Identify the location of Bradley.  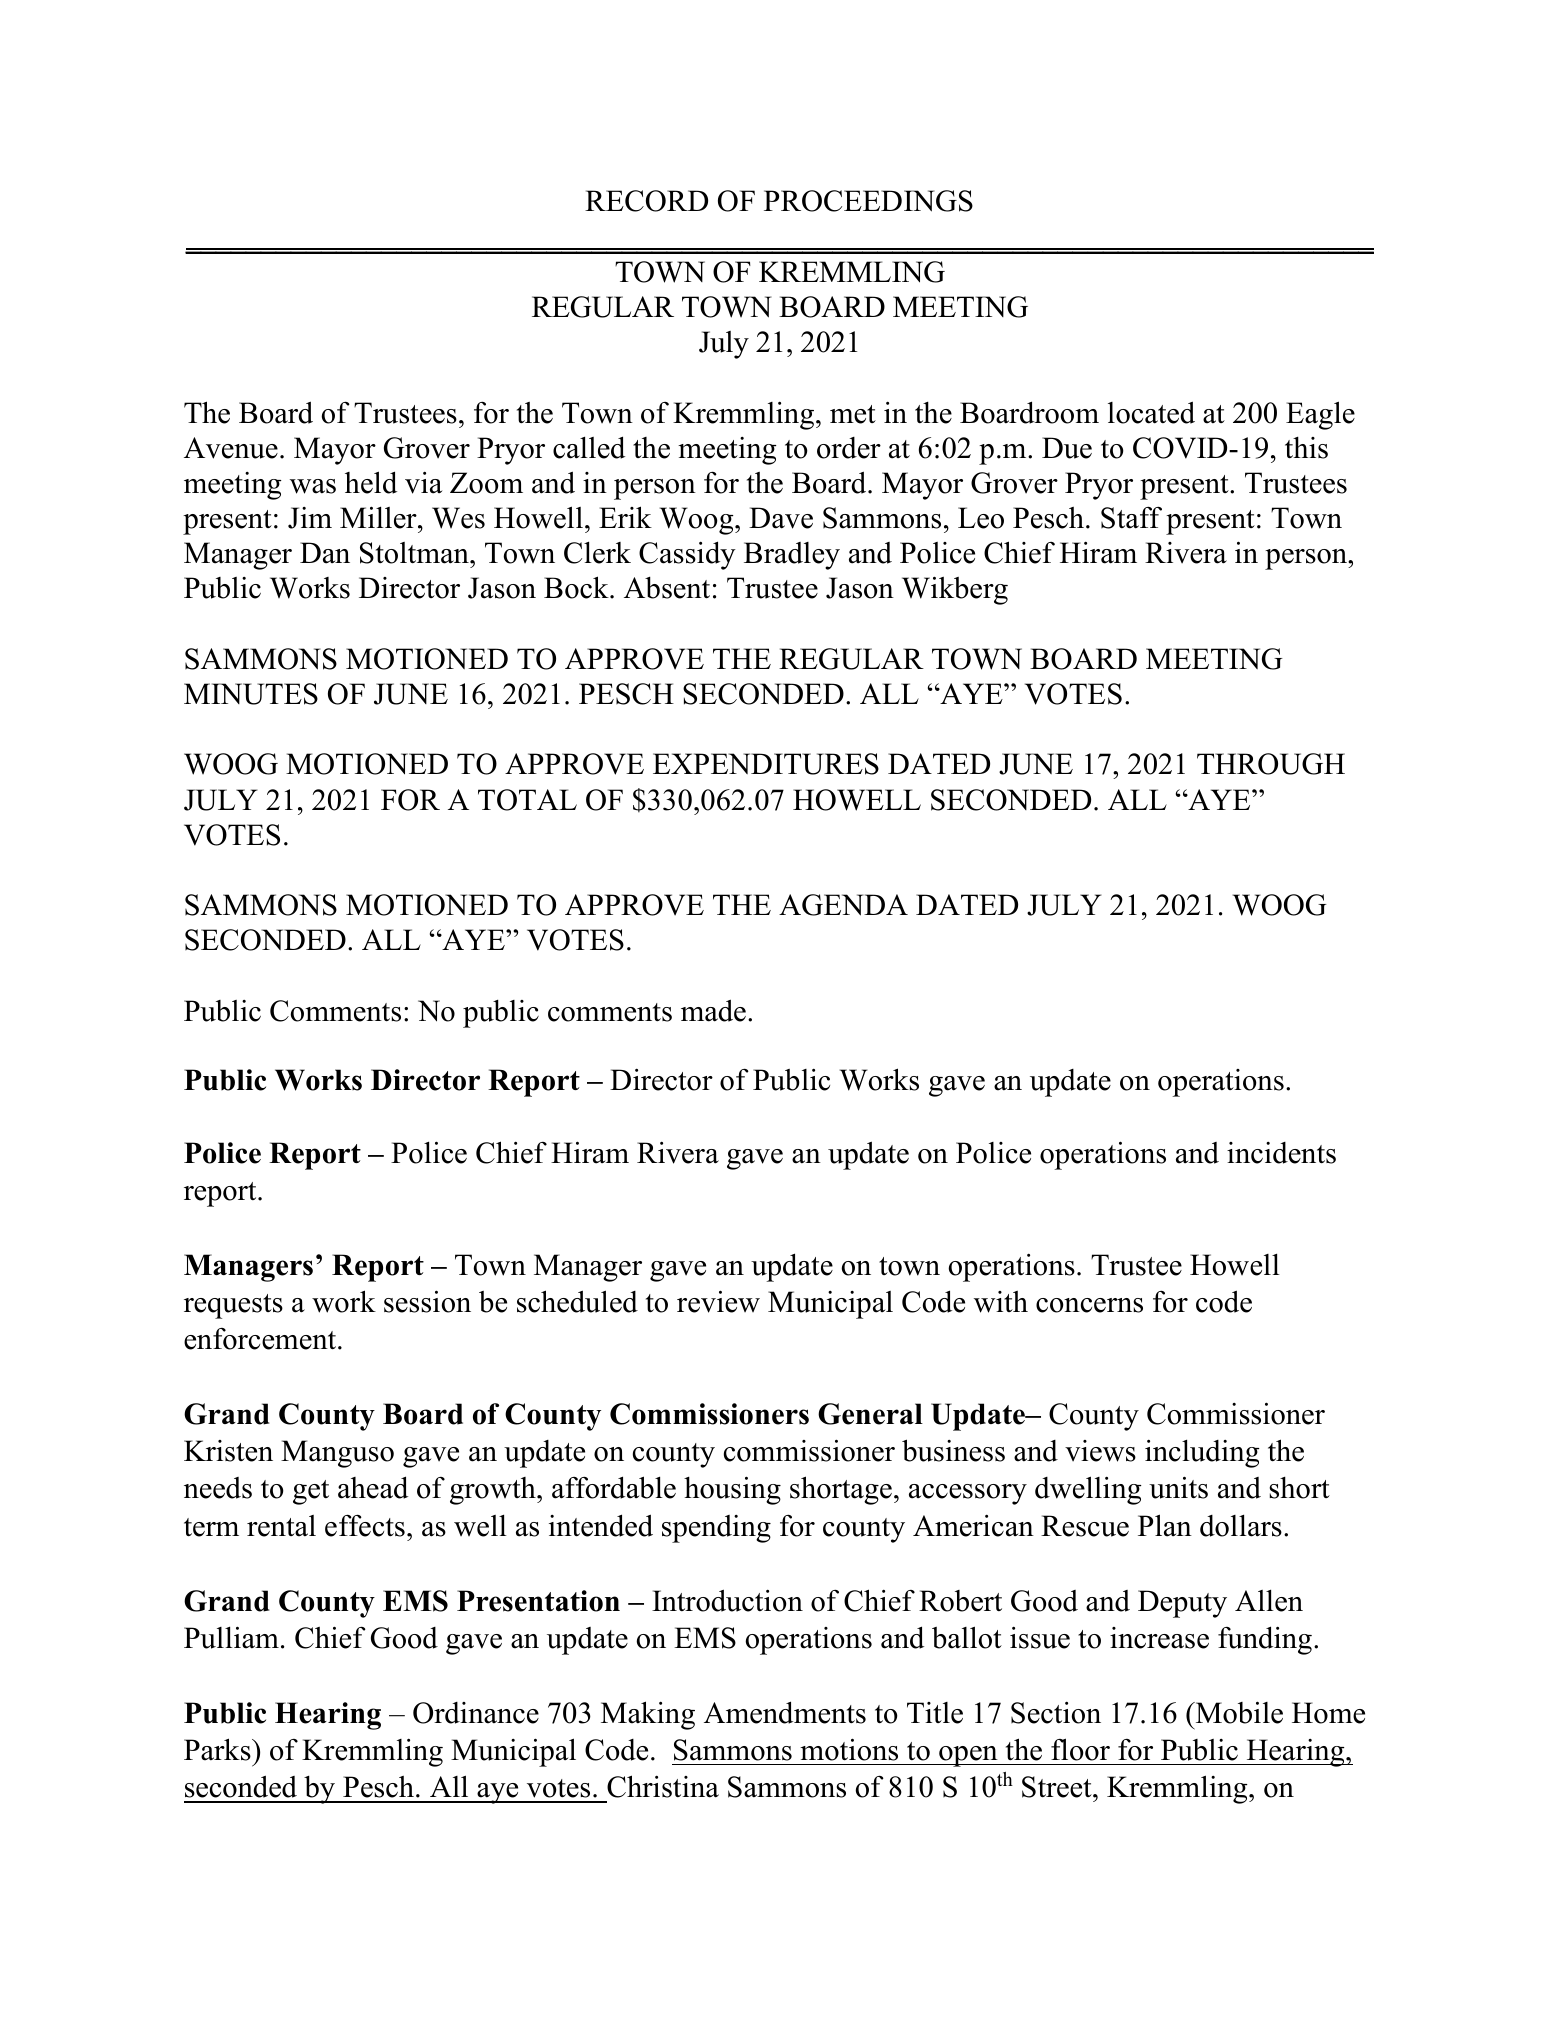
(792, 556).
